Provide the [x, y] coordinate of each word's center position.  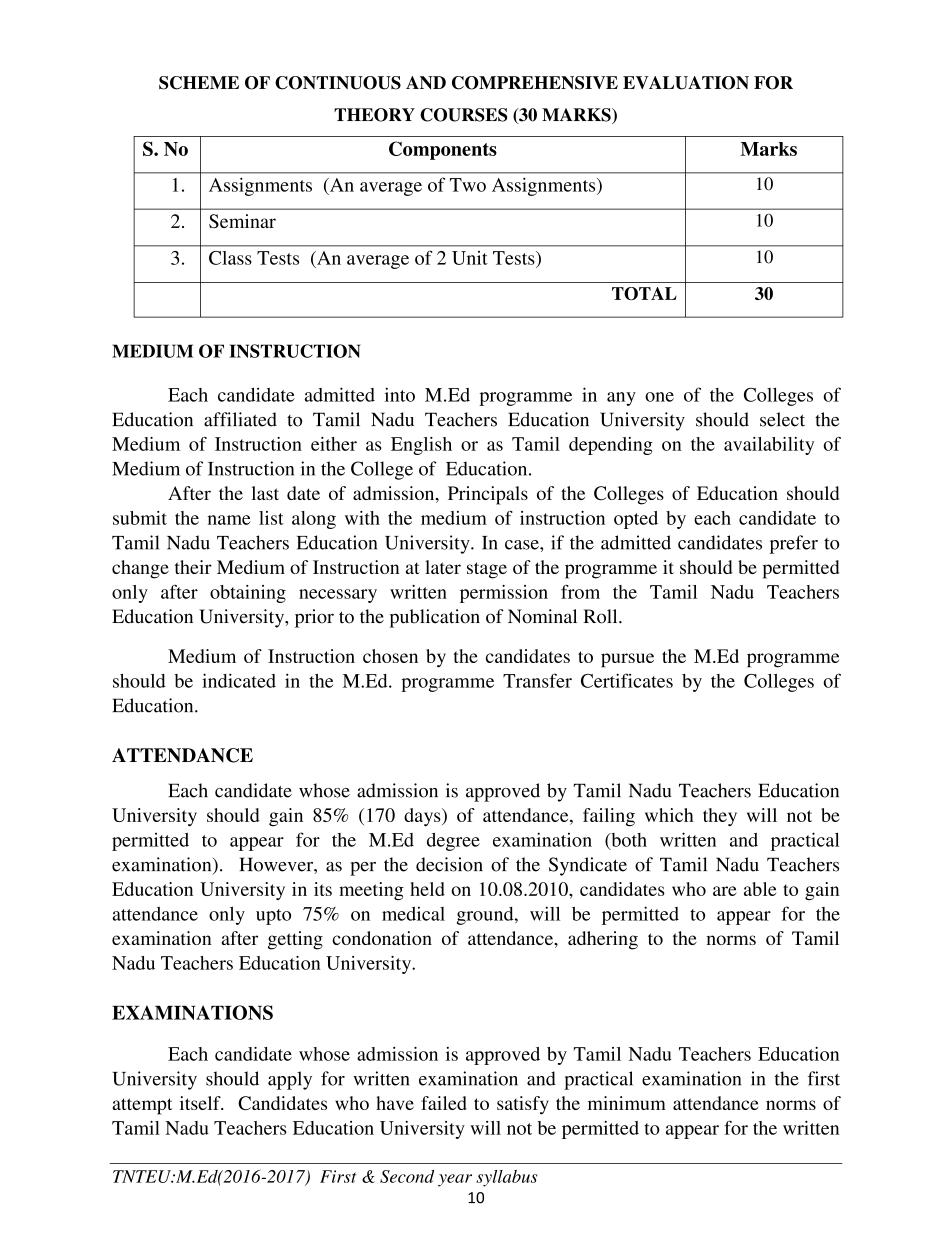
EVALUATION [686, 83]
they [720, 817]
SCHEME [199, 83]
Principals [488, 495]
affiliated [240, 419]
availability [769, 446]
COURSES [464, 115]
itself [201, 1103]
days [423, 817]
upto [273, 917]
